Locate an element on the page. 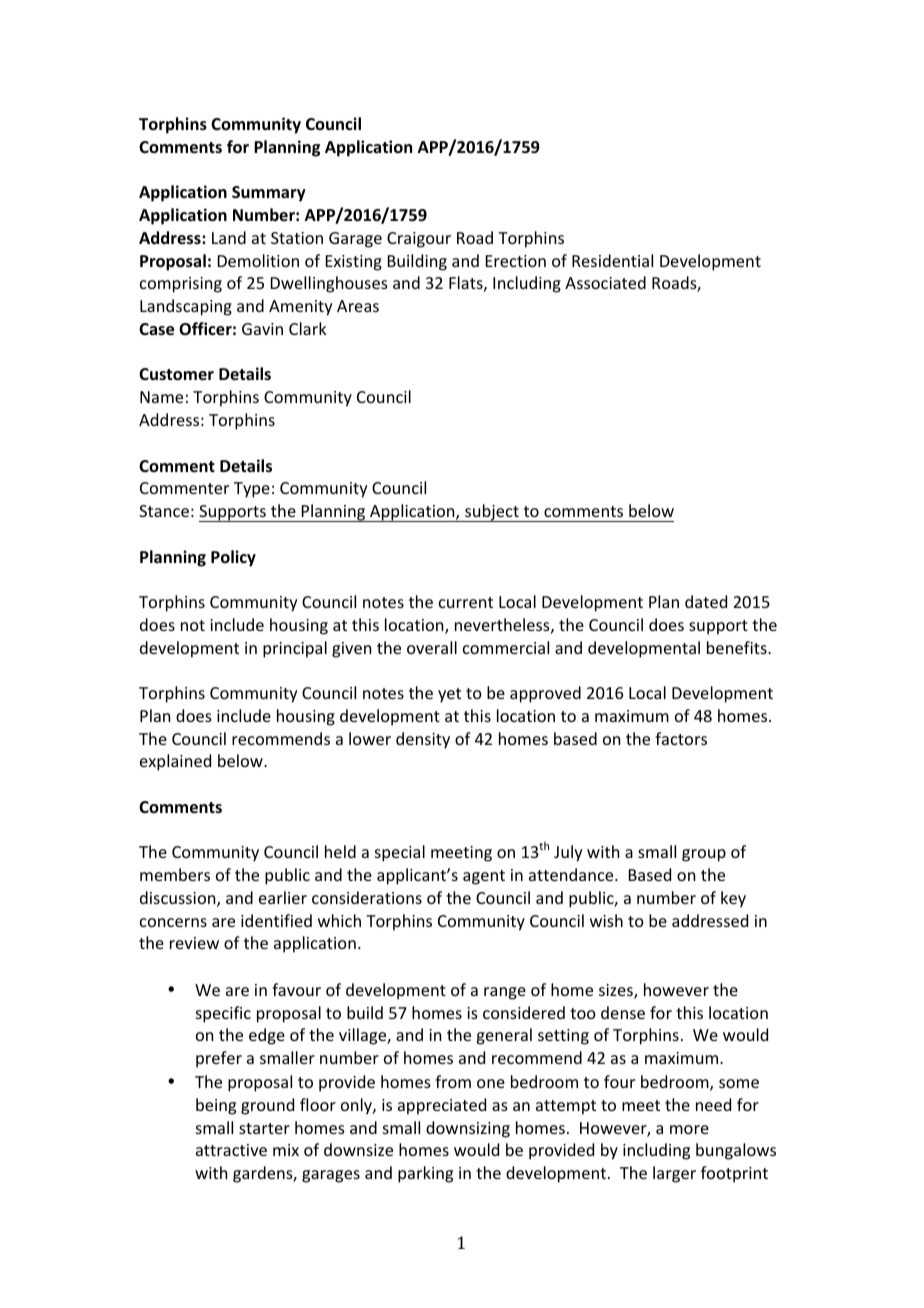 The image size is (924, 1308). Demolition is located at coordinates (258, 260).
